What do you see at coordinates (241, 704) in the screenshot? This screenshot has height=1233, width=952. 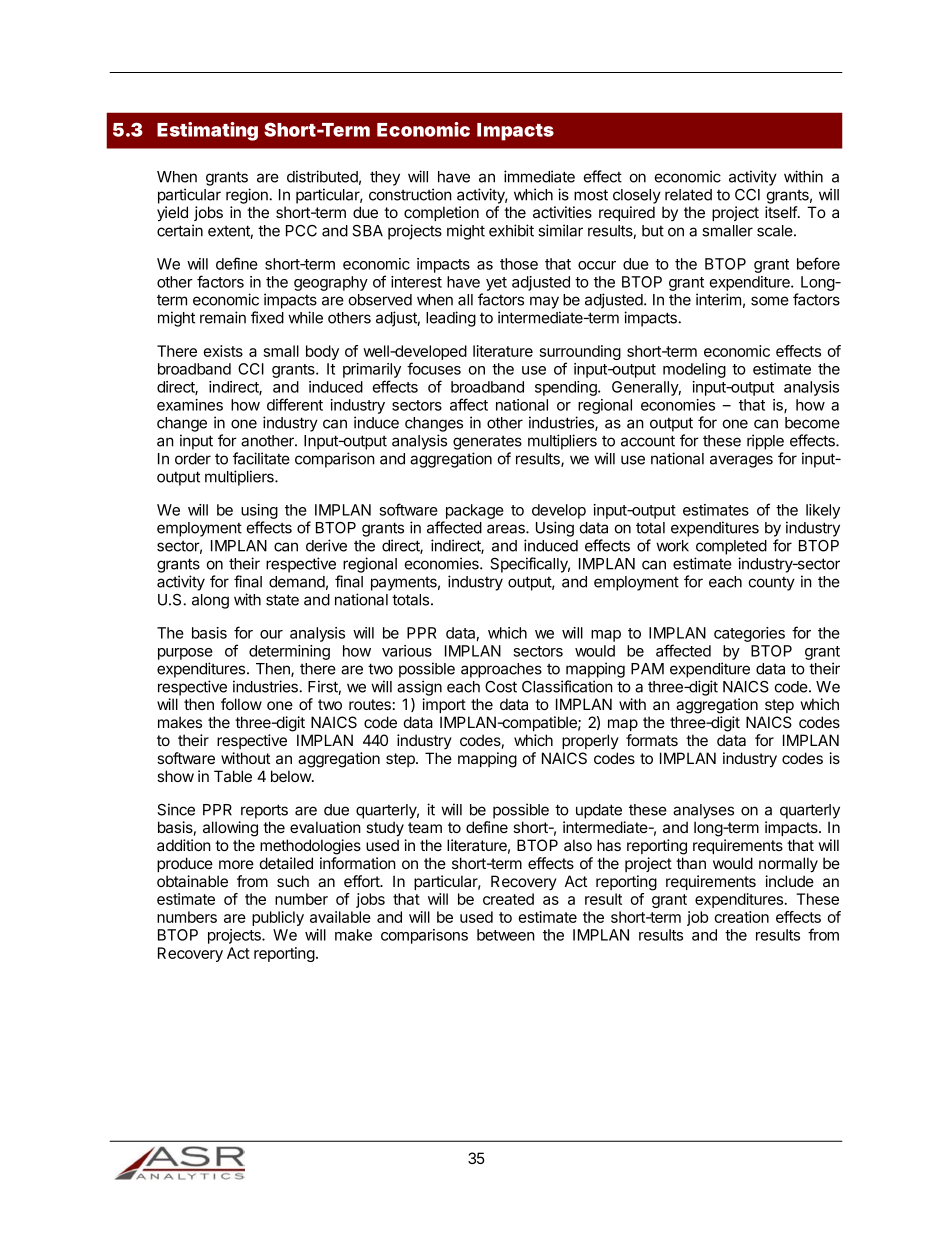 I see `follow` at bounding box center [241, 704].
